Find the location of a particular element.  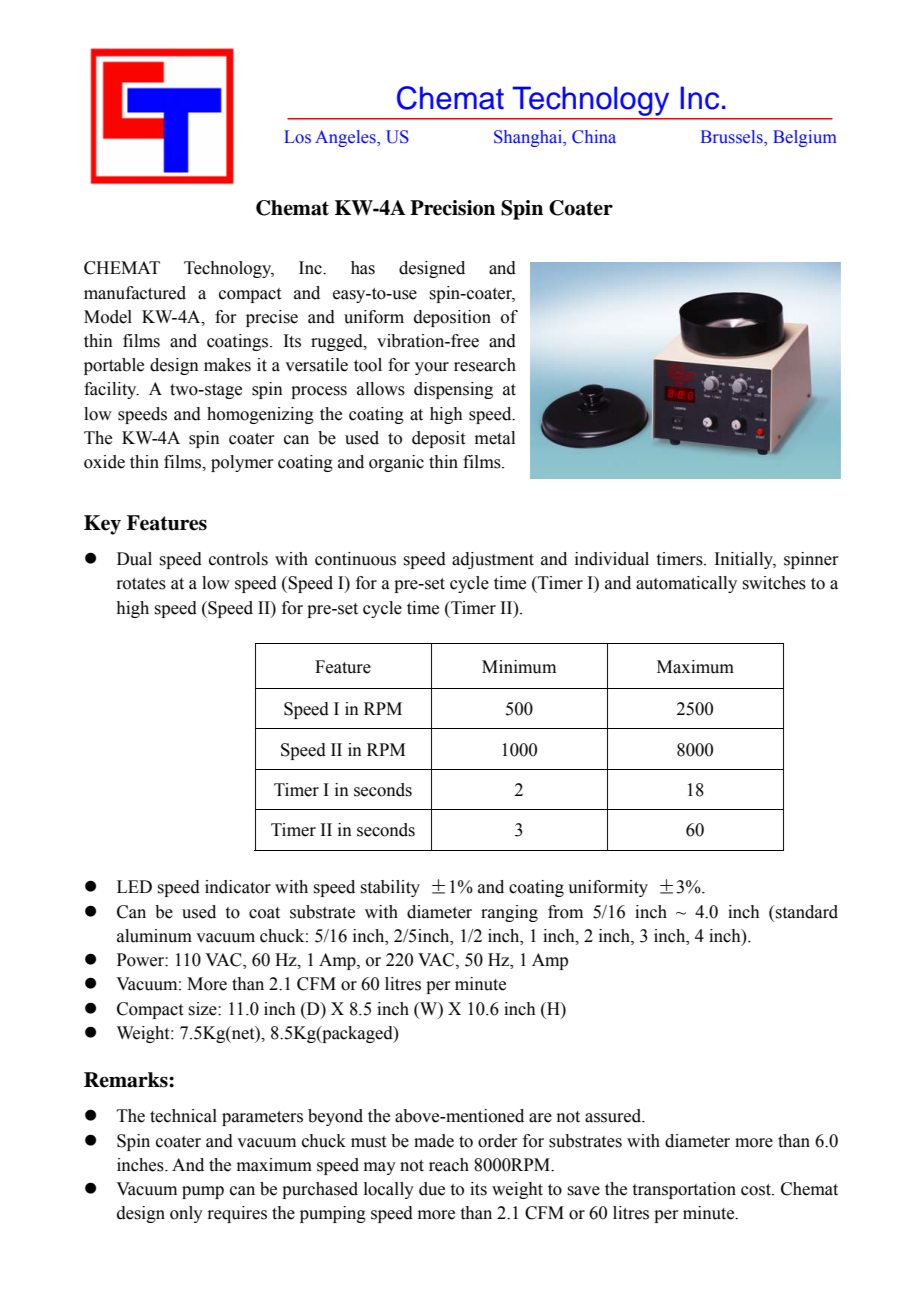

only is located at coordinates (186, 1214).
